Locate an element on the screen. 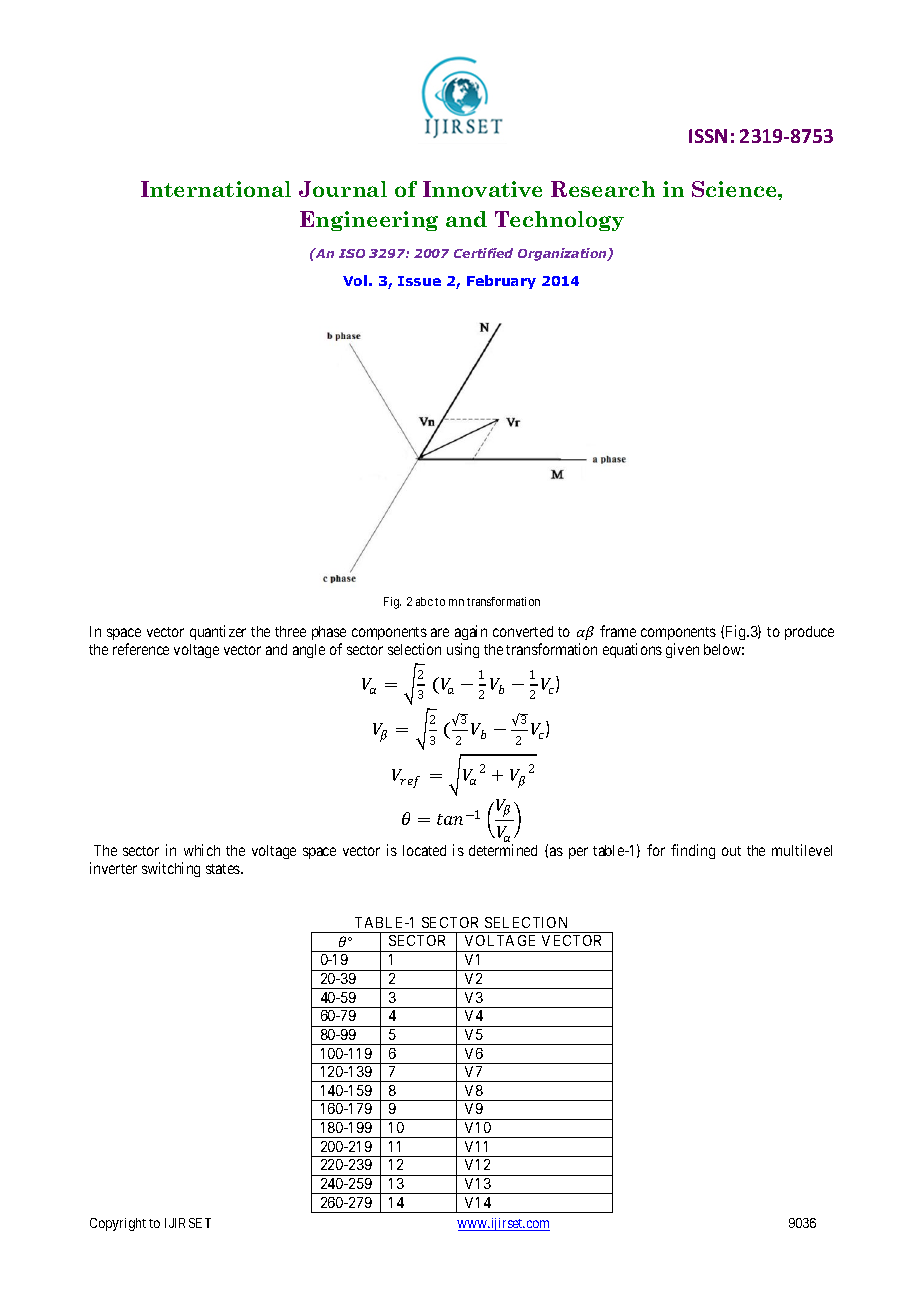 The width and height of the screenshot is (924, 1308). Science is located at coordinates (735, 189).
